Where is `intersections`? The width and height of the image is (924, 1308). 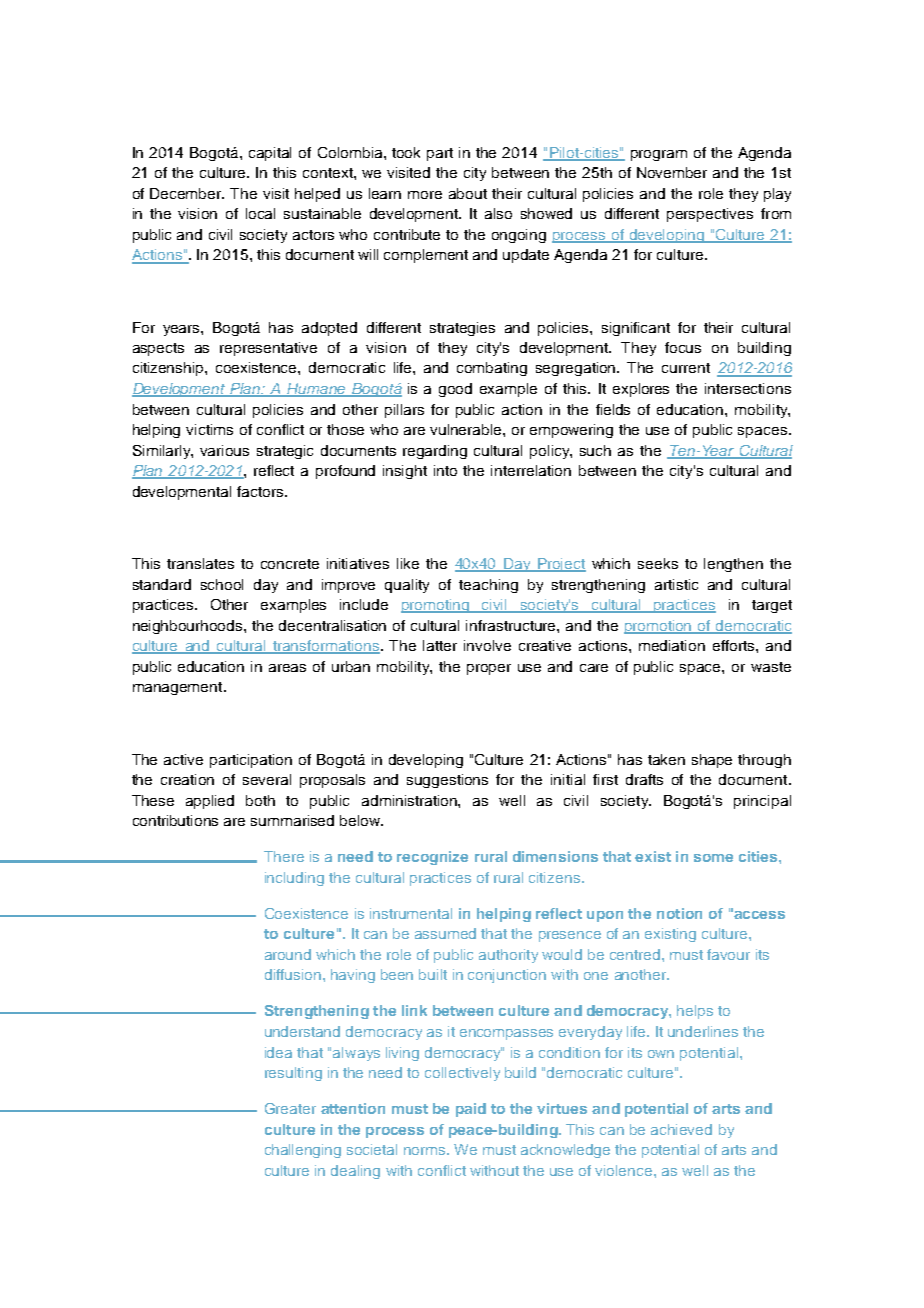 intersections is located at coordinates (748, 388).
